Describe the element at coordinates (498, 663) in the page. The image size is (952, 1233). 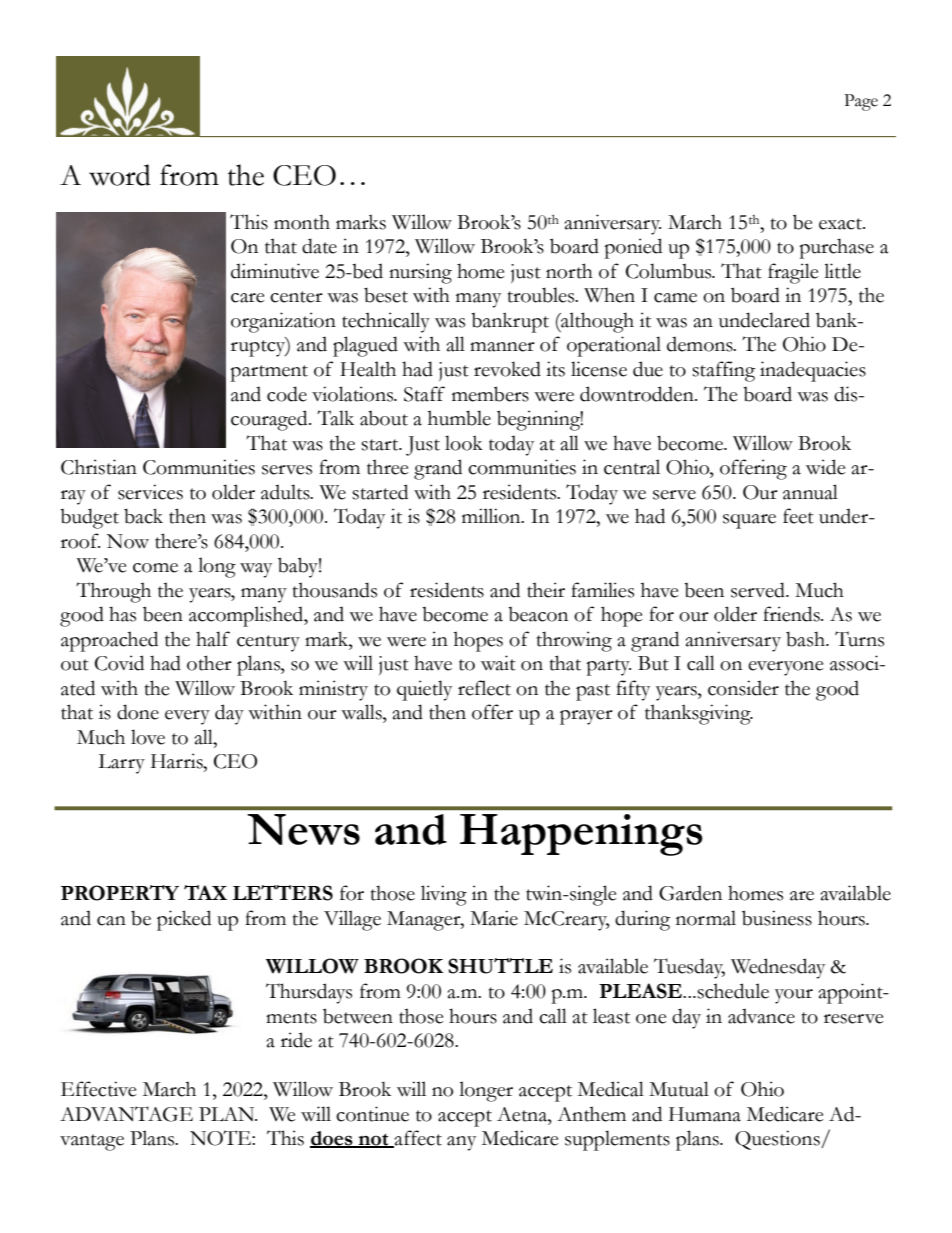
I see `wait` at that location.
